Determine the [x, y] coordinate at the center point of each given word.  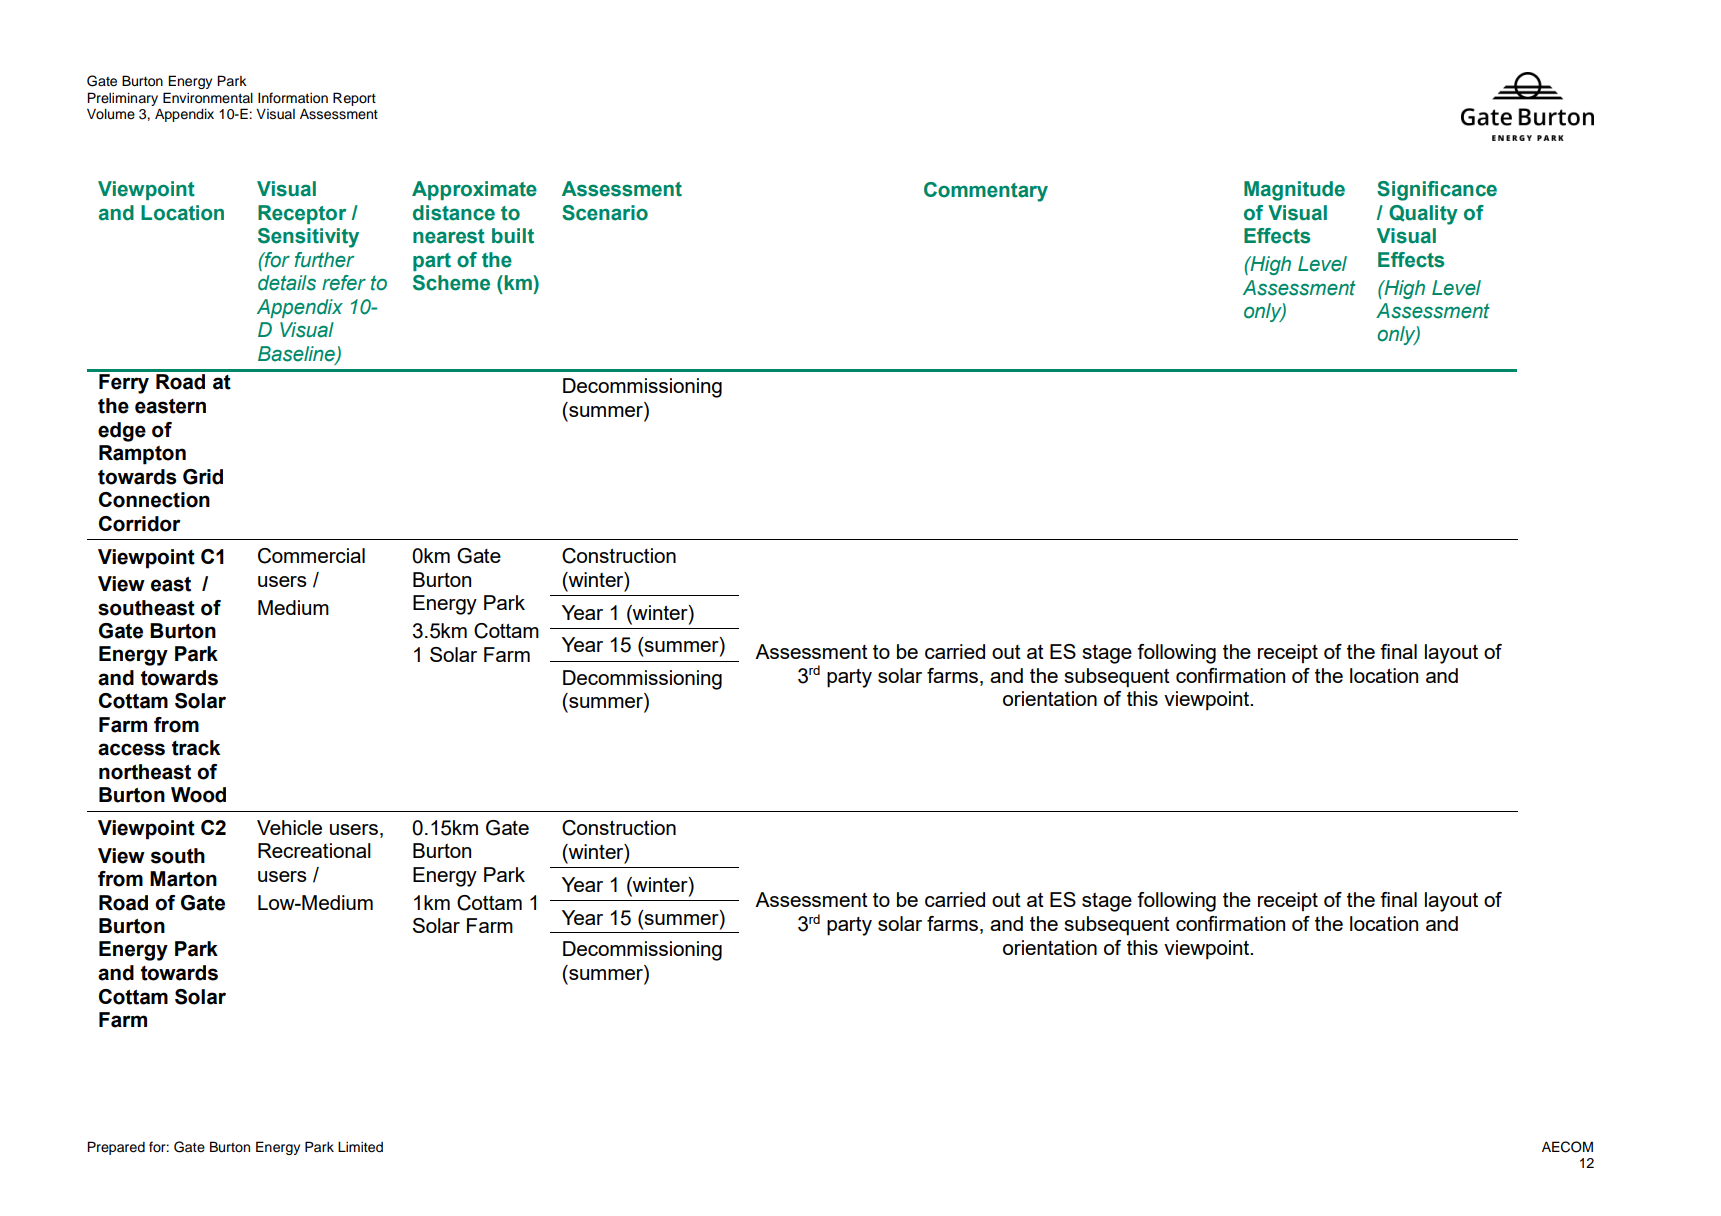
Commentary [986, 192]
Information [293, 98]
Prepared [116, 1148]
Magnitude [1294, 191]
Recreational [314, 850]
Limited [360, 1147]
